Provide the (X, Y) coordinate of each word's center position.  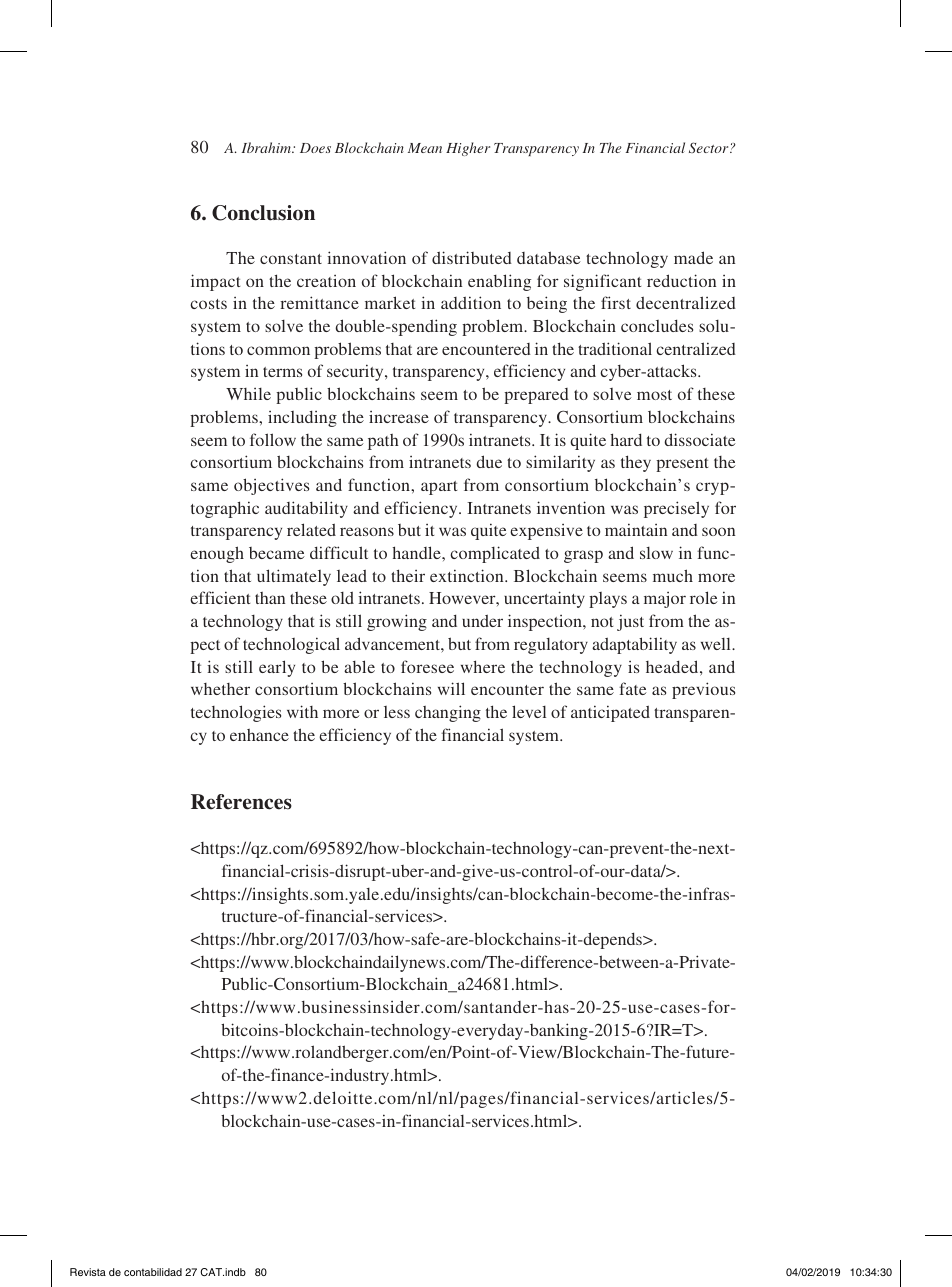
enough (217, 554)
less (397, 712)
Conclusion (263, 213)
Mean (425, 148)
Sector (710, 147)
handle (418, 552)
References (241, 802)
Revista (88, 1272)
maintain (636, 529)
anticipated (610, 713)
